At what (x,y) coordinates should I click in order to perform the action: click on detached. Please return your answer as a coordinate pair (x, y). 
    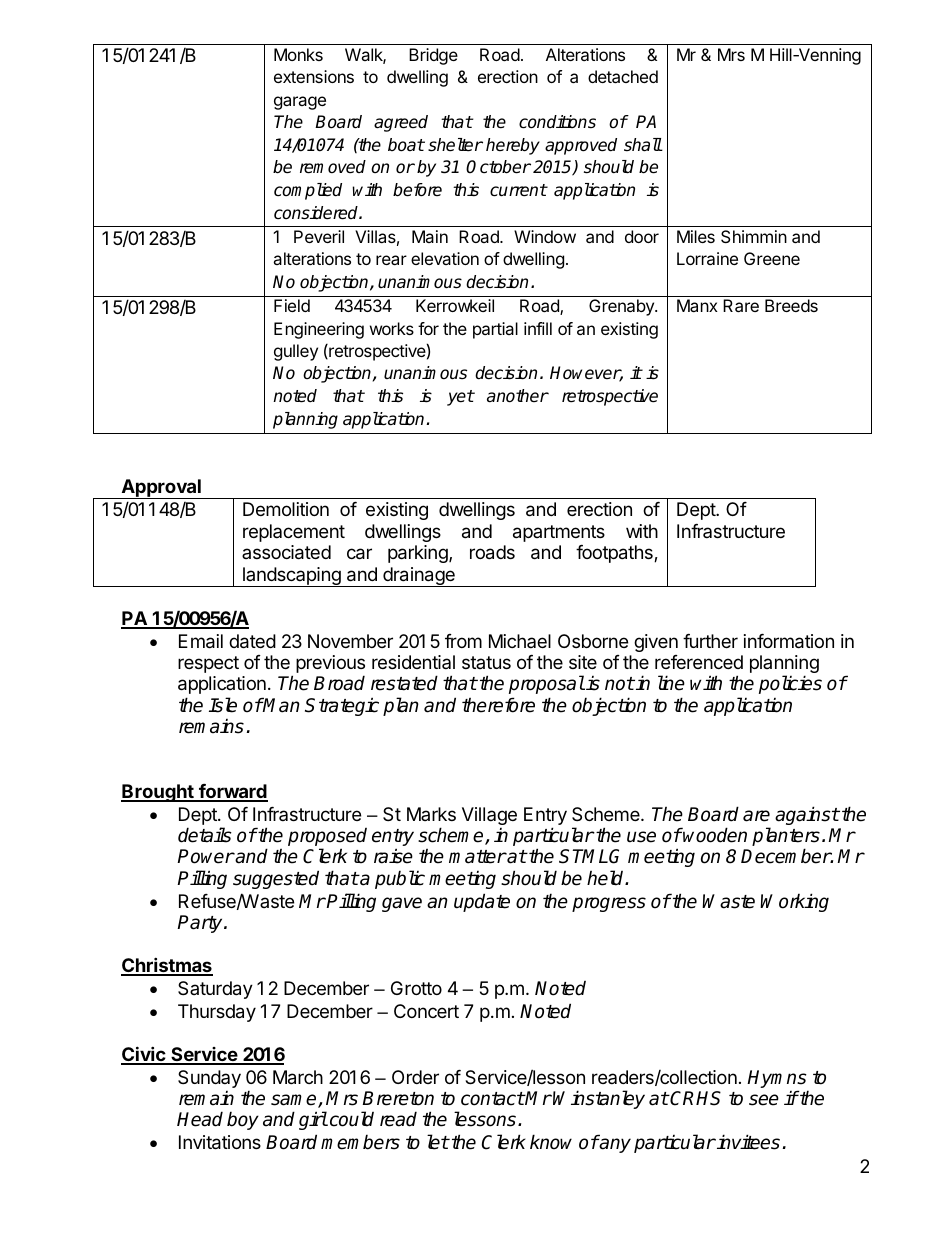
    Looking at the image, I should click on (623, 76).
